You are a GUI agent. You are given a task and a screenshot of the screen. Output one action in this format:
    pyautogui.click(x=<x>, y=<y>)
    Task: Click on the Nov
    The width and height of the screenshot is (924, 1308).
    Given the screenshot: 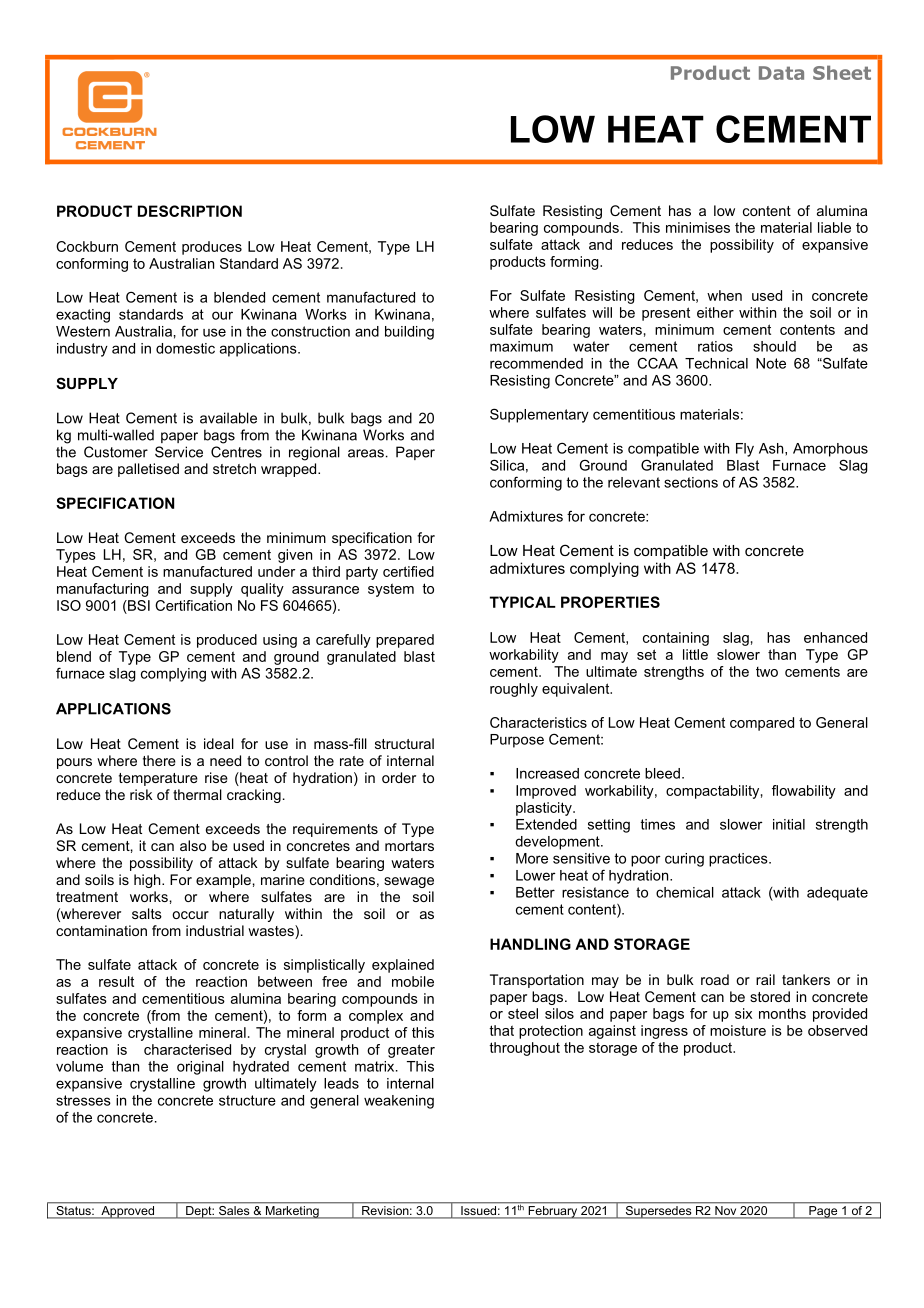 What is the action you would take?
    pyautogui.click(x=726, y=1212)
